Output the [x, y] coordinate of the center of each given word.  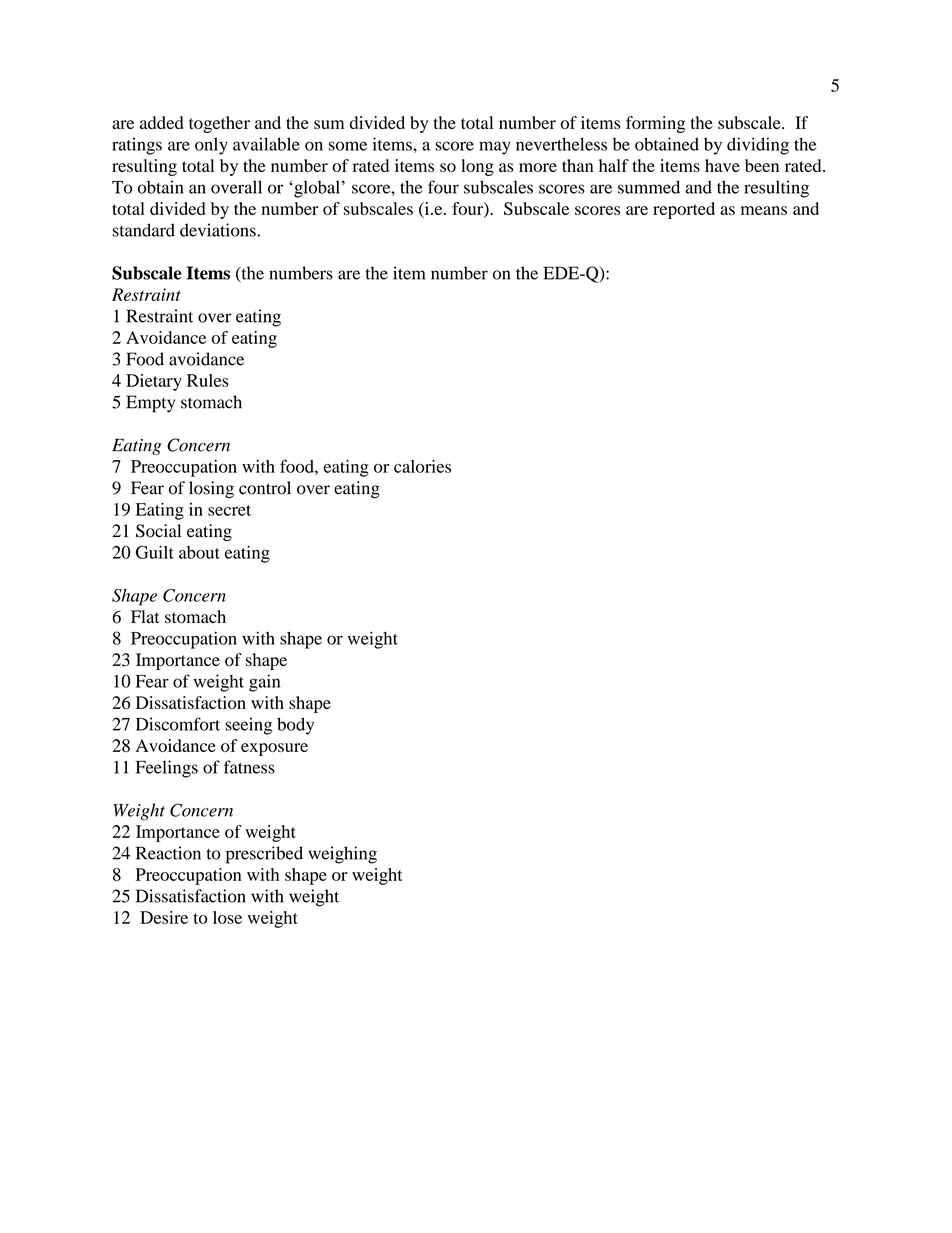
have [722, 165]
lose [227, 917]
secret [229, 510]
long [477, 167]
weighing [342, 855]
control [265, 488]
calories [422, 466]
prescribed [264, 855]
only [211, 146]
